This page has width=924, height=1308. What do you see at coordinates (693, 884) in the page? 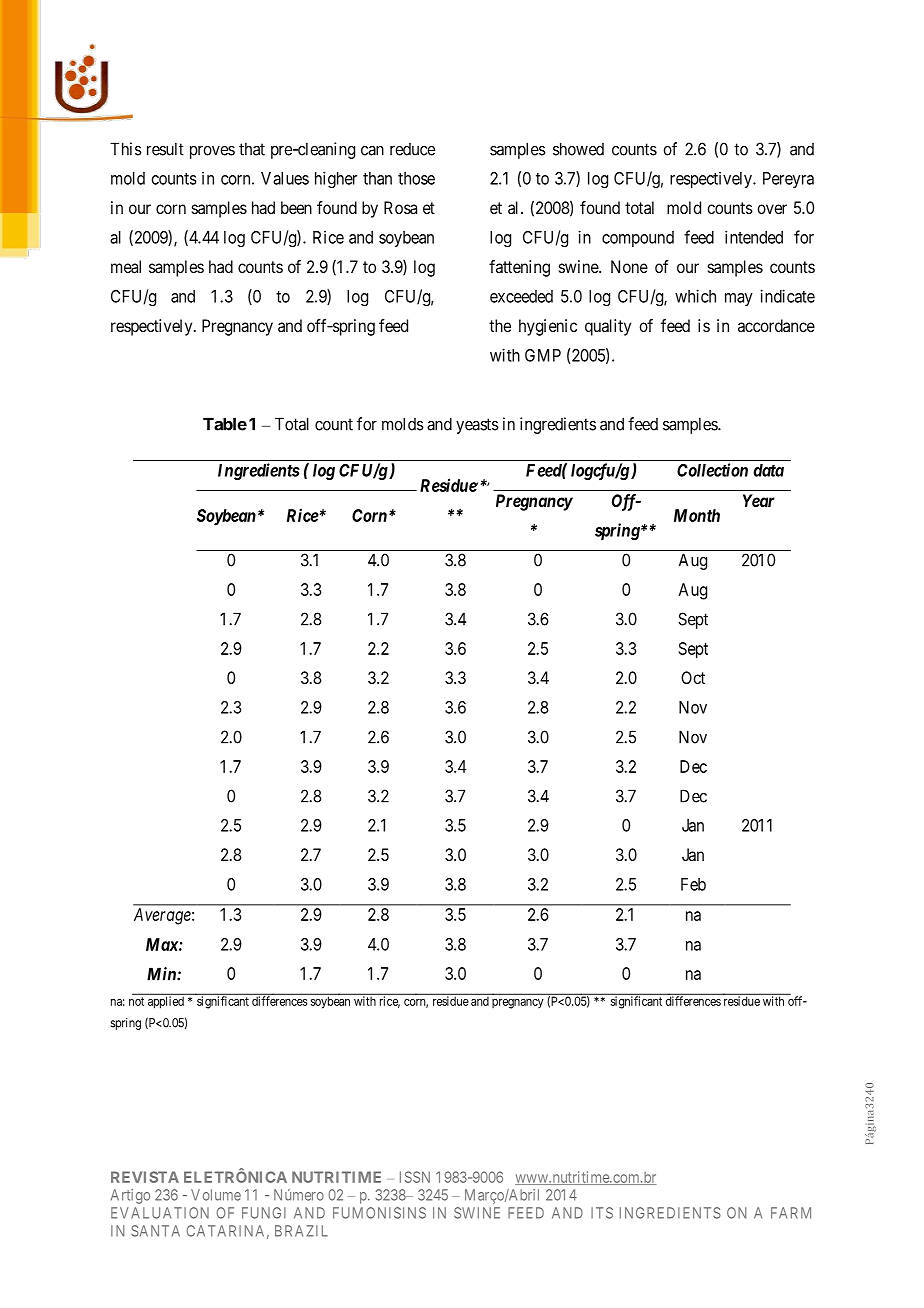
I see `Feb` at bounding box center [693, 884].
